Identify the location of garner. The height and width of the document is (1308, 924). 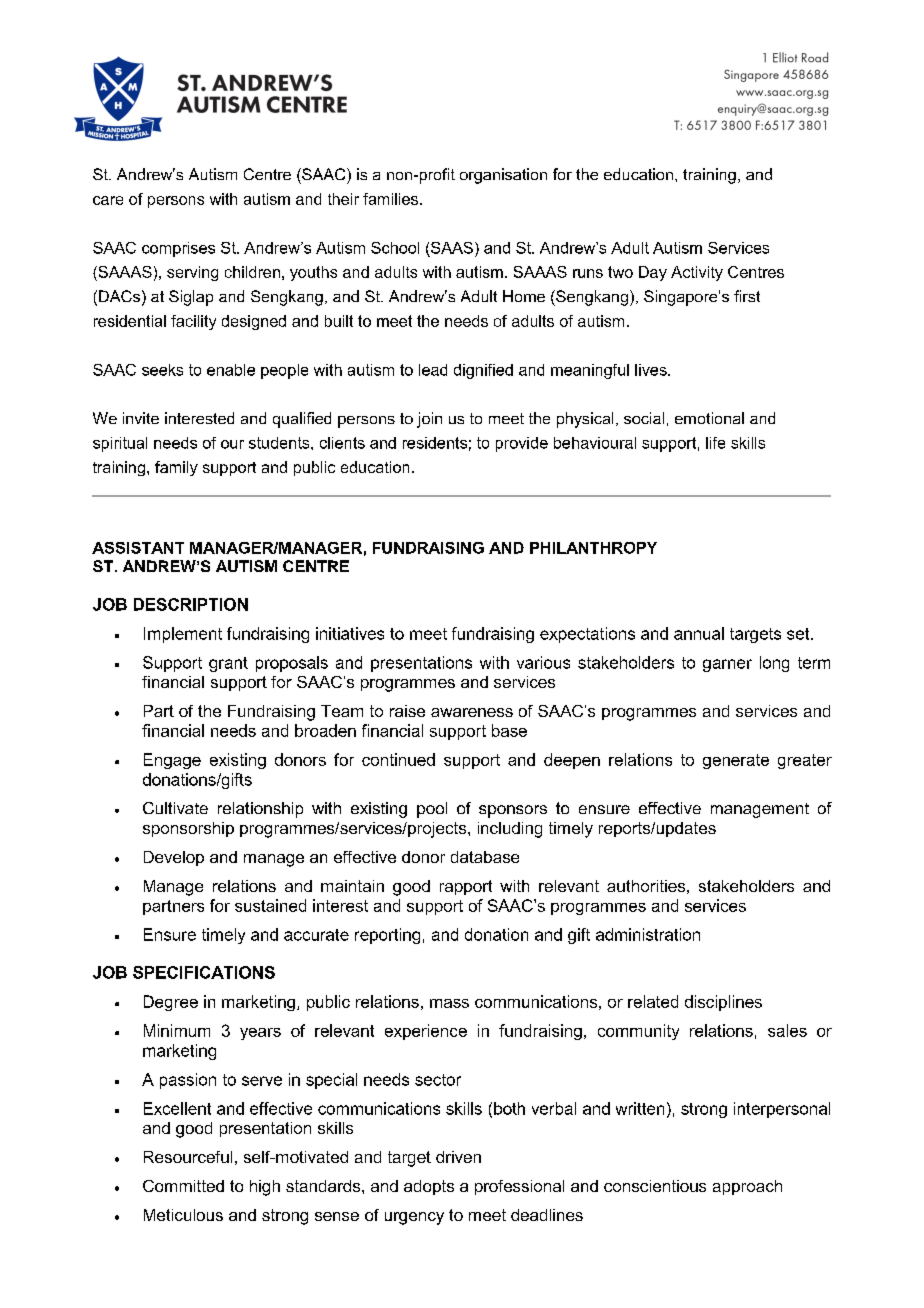
(727, 665).
